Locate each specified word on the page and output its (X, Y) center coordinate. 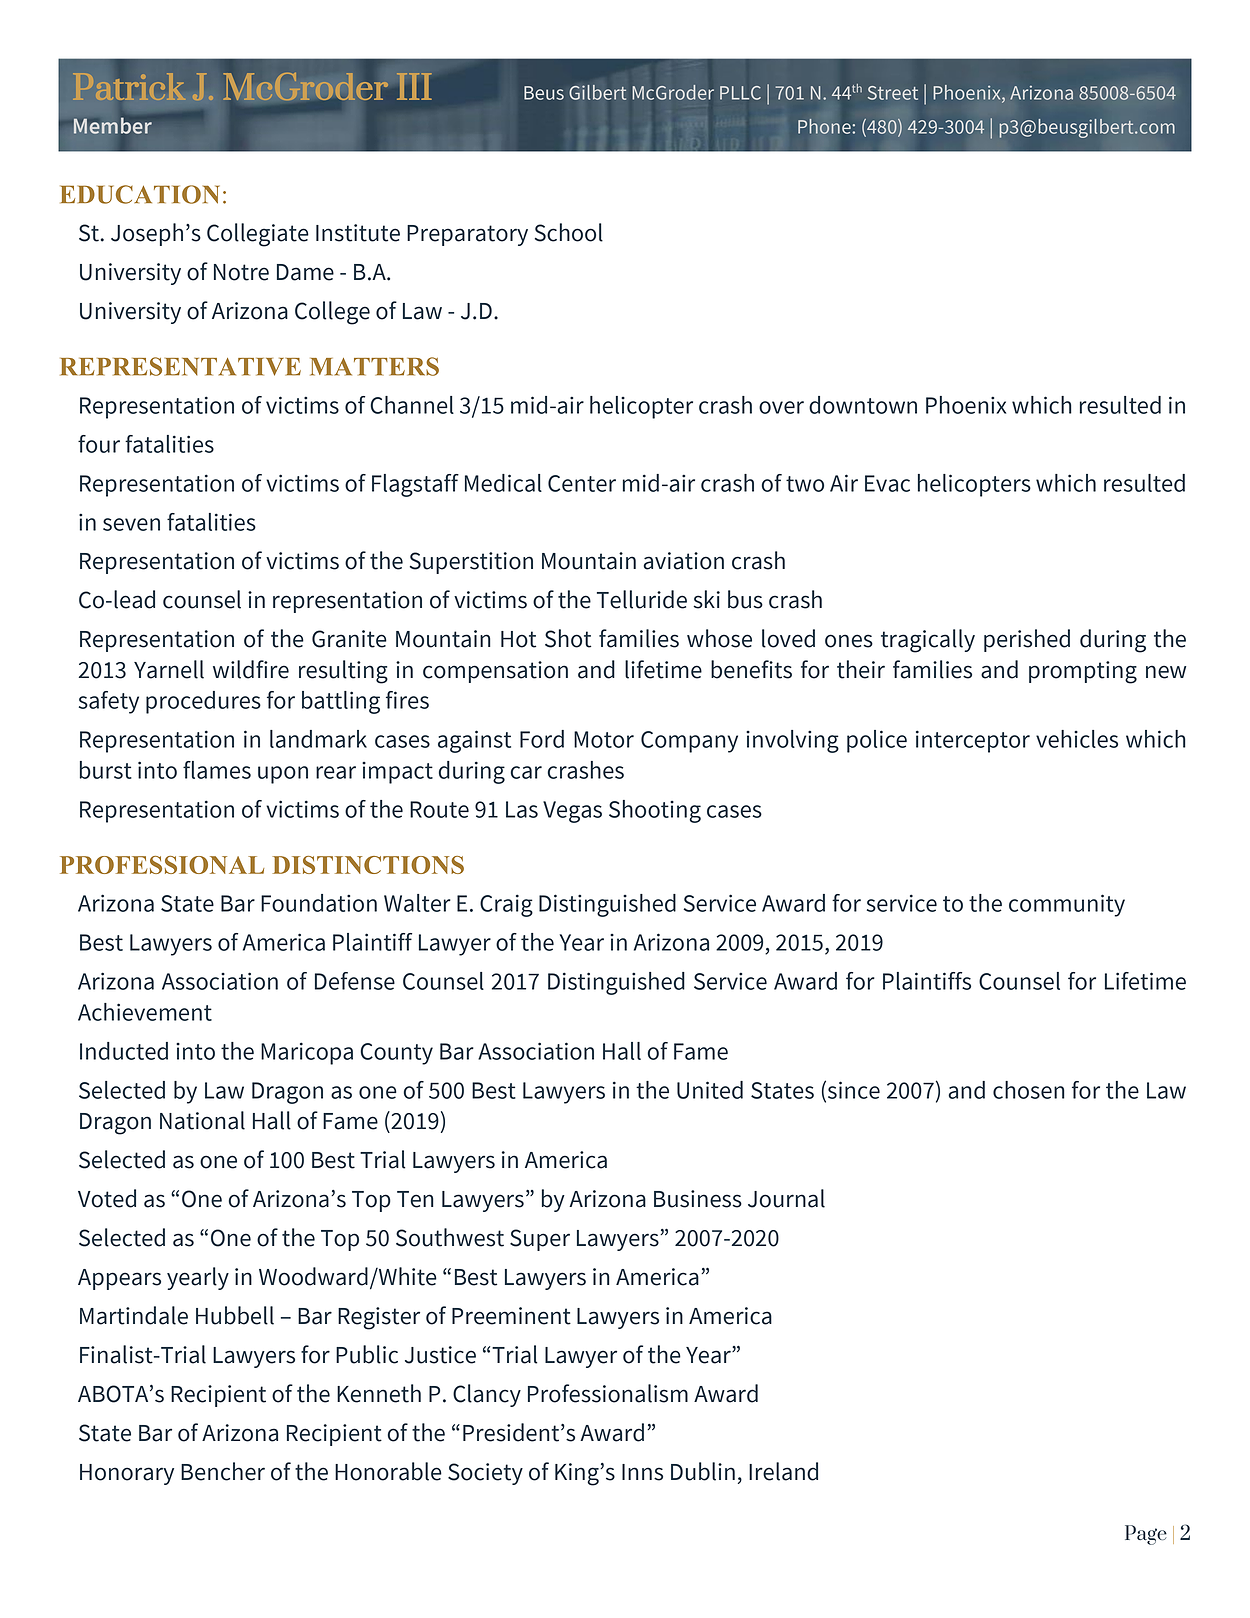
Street (893, 93)
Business (698, 1199)
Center (582, 483)
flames (217, 770)
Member (113, 126)
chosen (1029, 1090)
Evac (887, 483)
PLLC (740, 93)
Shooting (655, 811)
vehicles (1077, 739)
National (202, 1120)
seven (131, 524)
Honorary (127, 1474)
